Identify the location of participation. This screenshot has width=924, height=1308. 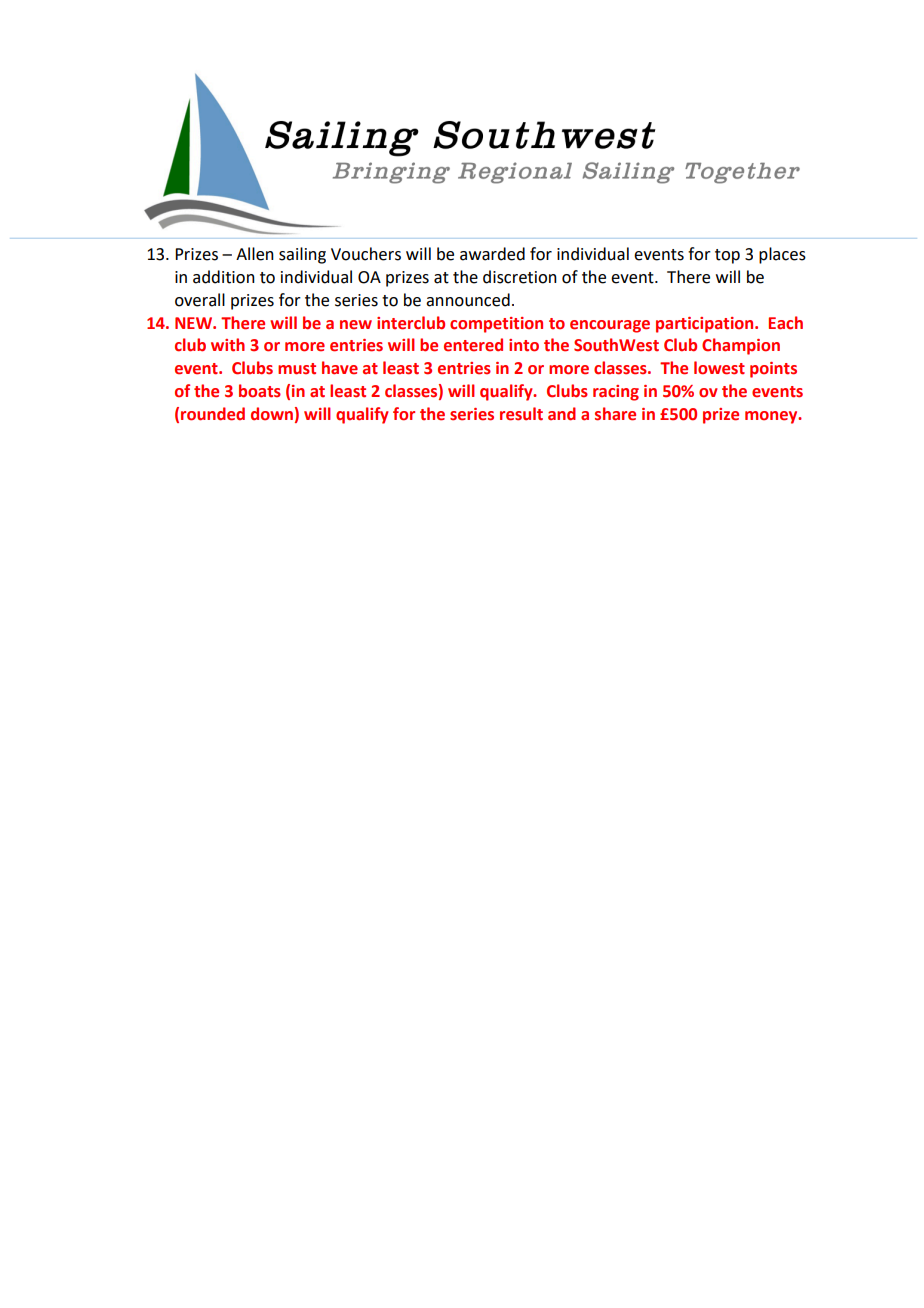
(706, 325).
